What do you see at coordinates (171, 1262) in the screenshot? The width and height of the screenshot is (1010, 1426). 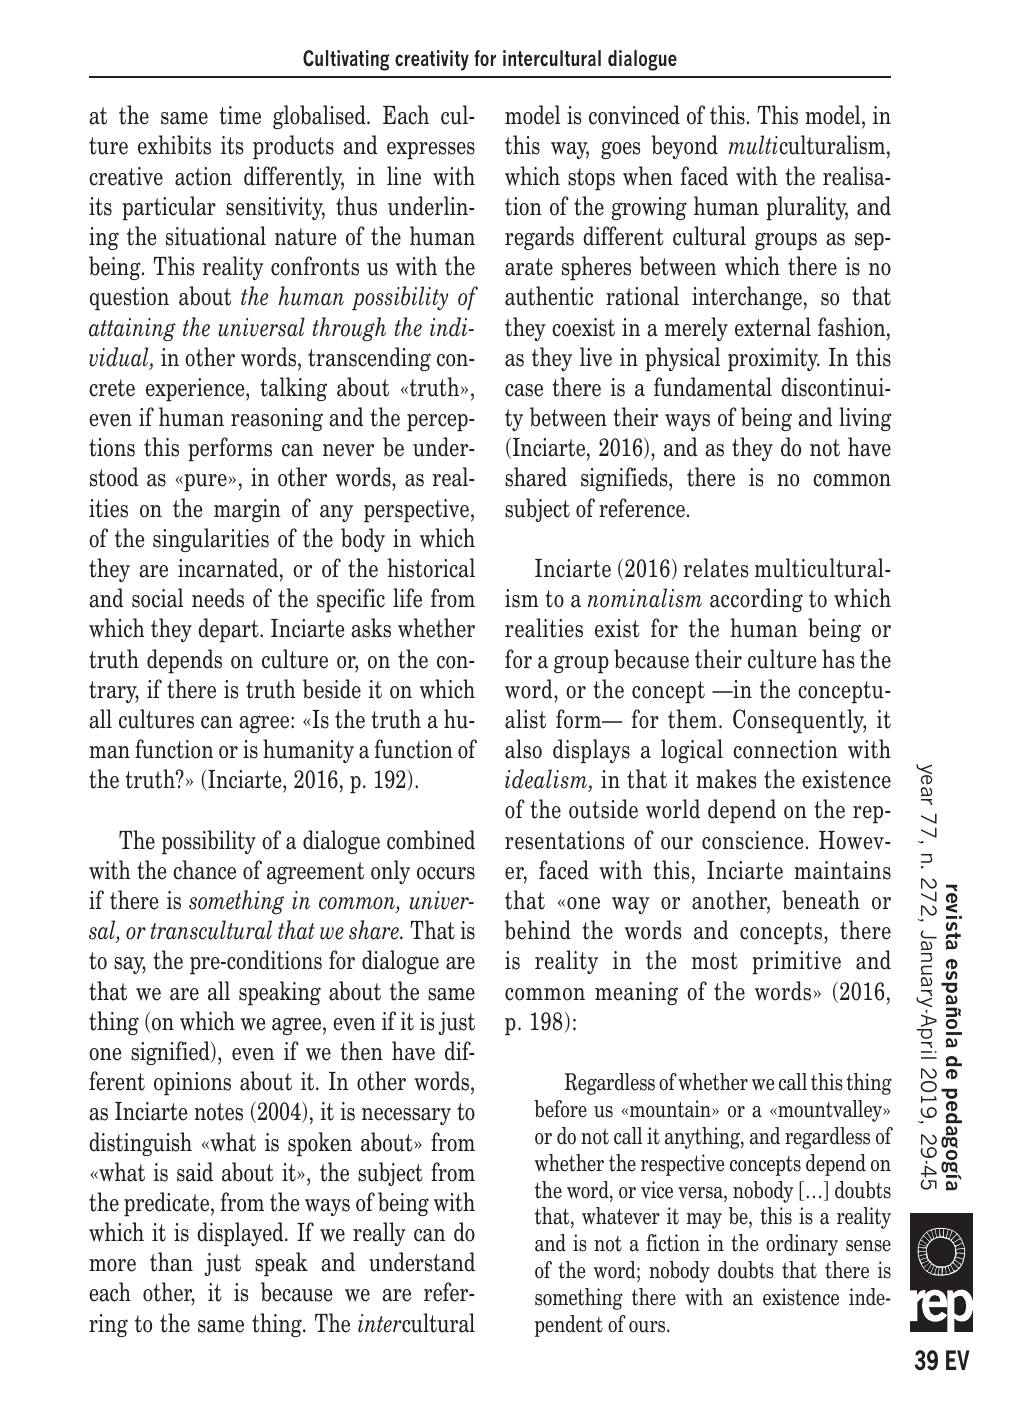 I see `than` at bounding box center [171, 1262].
